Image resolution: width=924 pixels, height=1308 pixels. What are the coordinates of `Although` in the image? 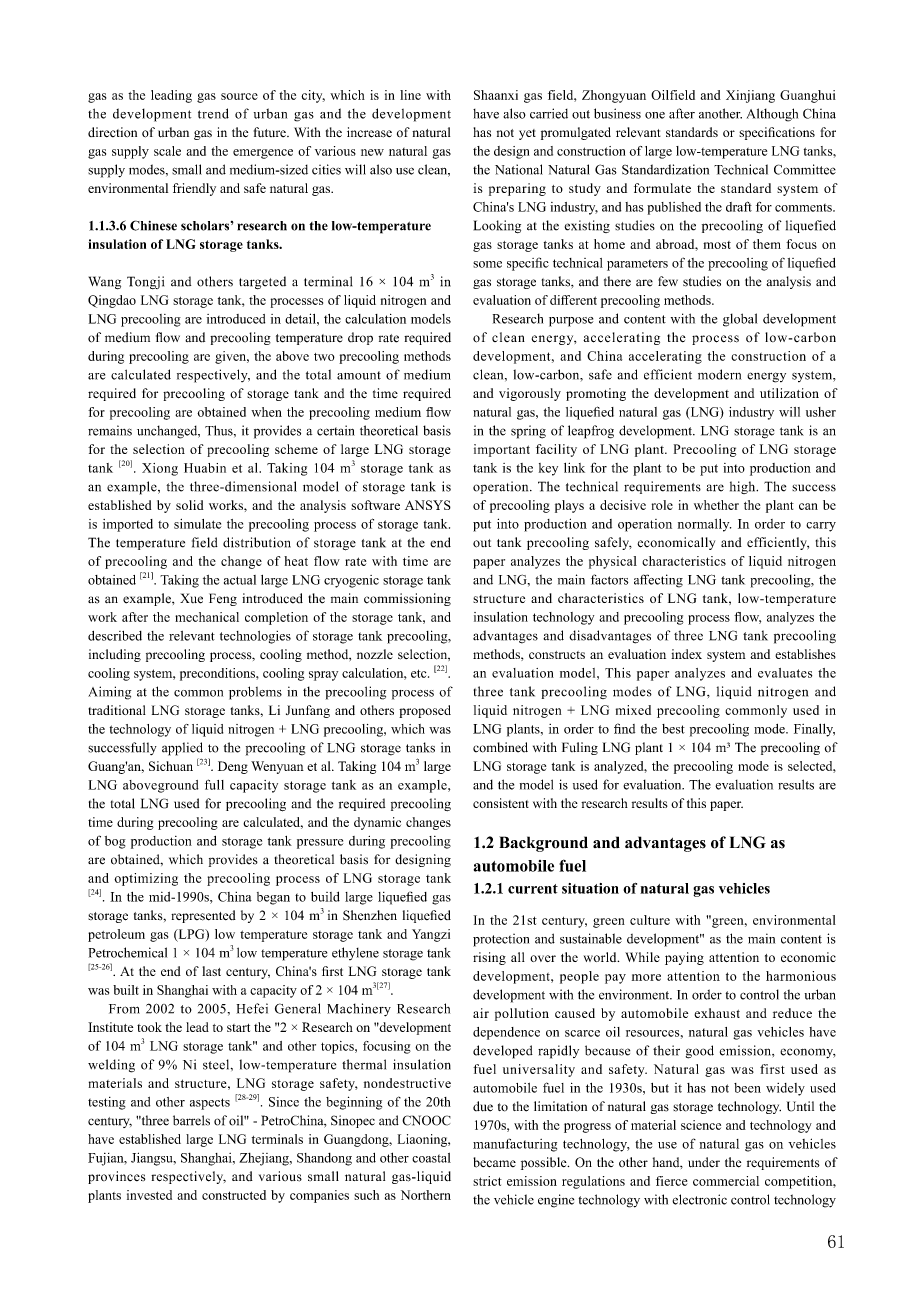 It's located at (772, 115).
